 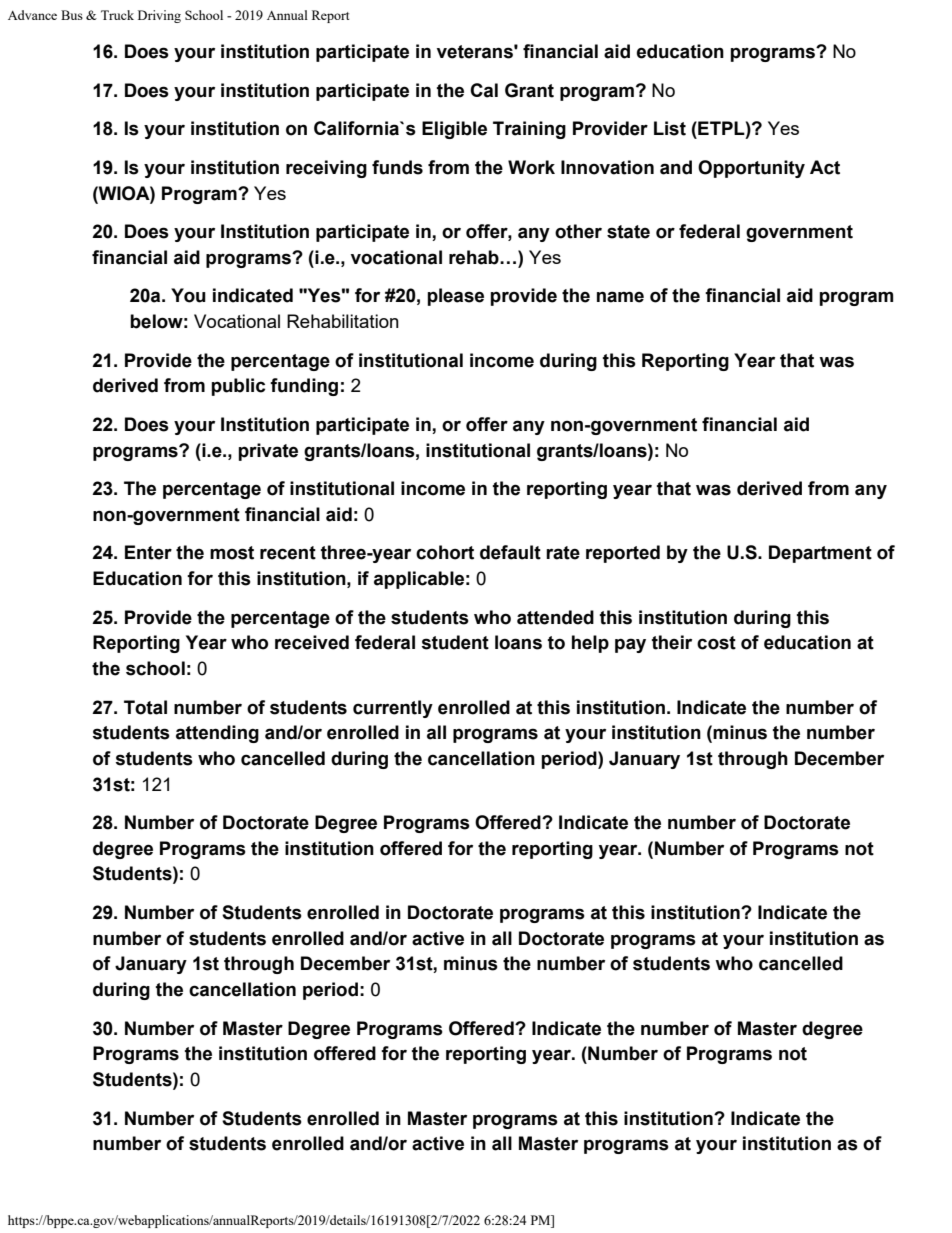 What do you see at coordinates (145, 707) in the screenshot?
I see `Total` at bounding box center [145, 707].
